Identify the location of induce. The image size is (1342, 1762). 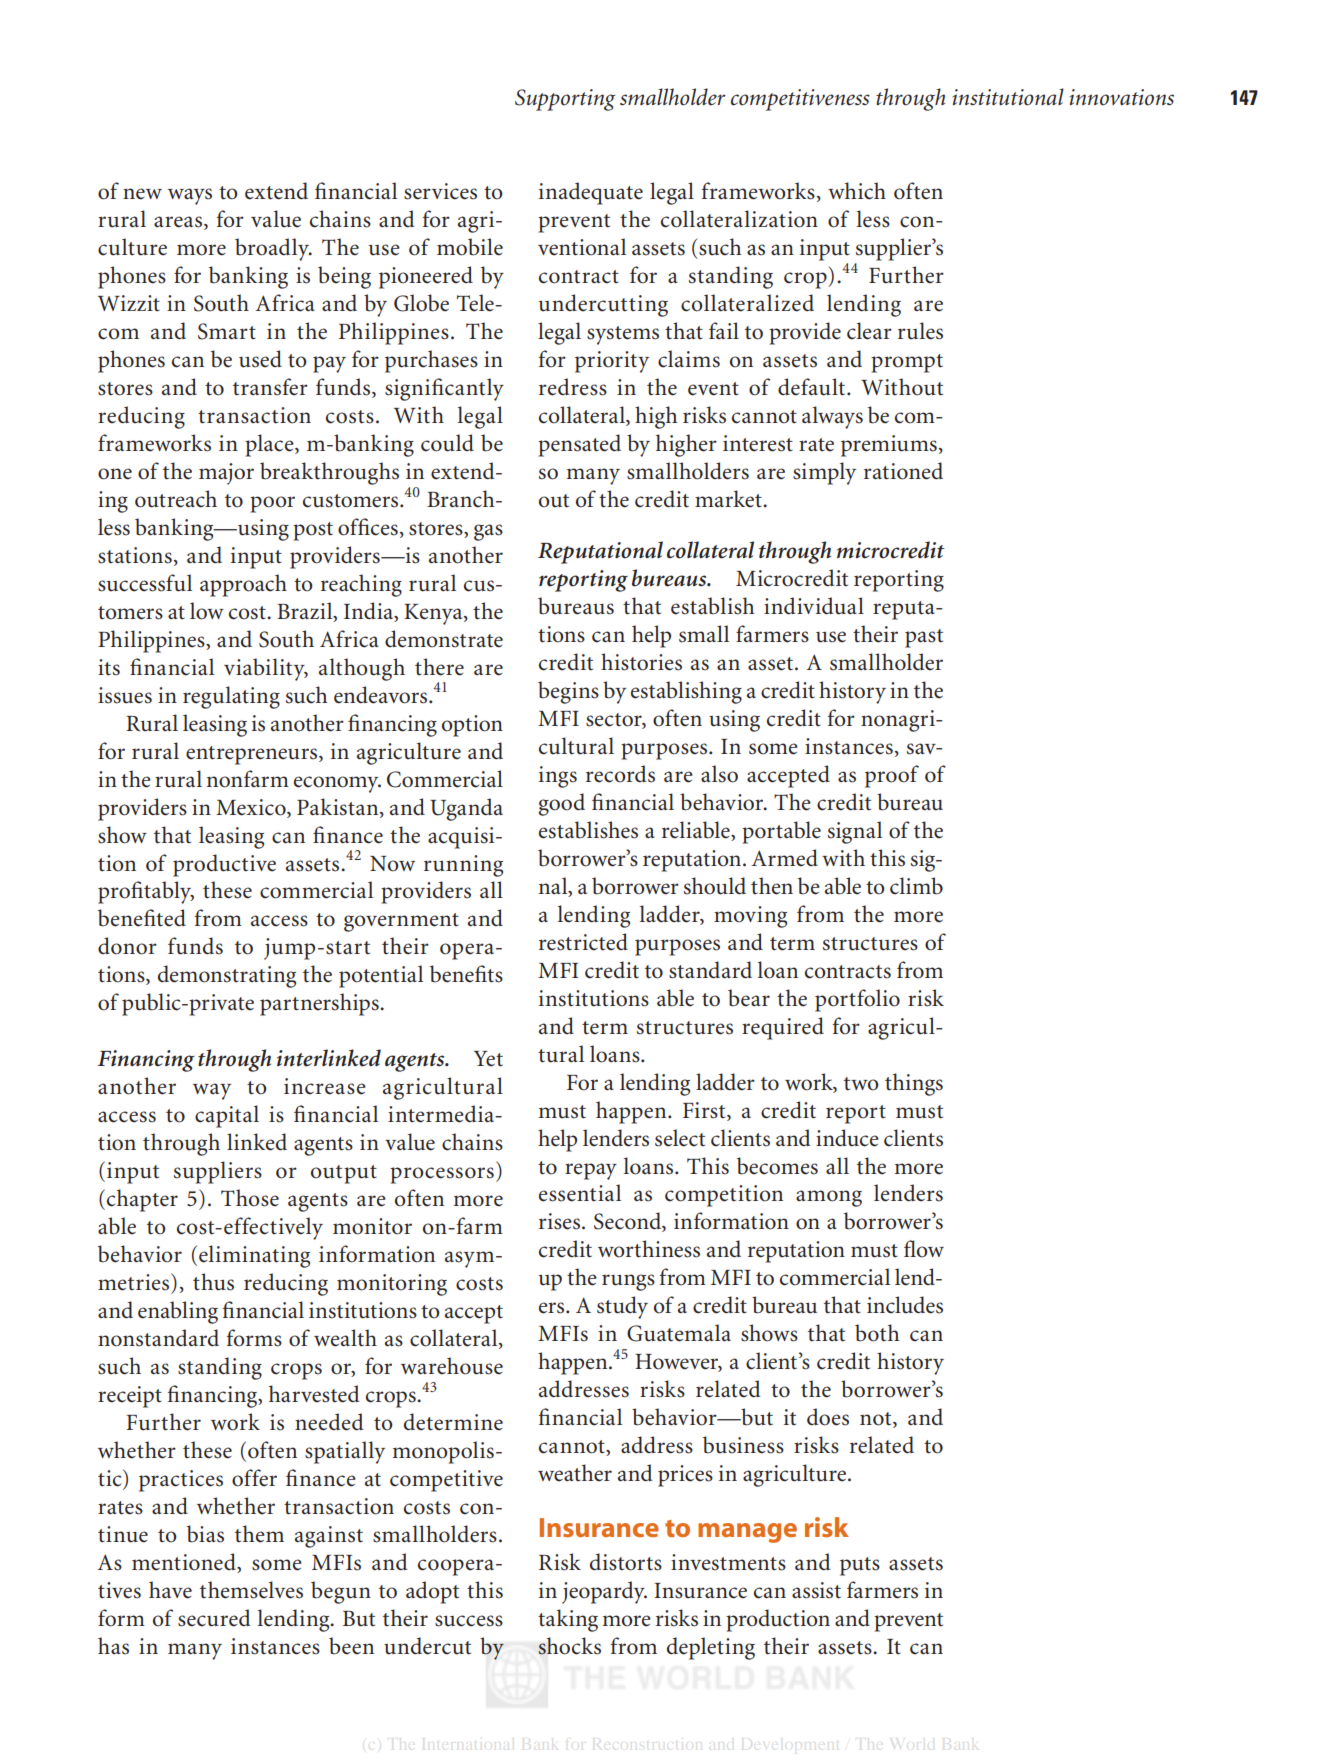
(847, 1138).
